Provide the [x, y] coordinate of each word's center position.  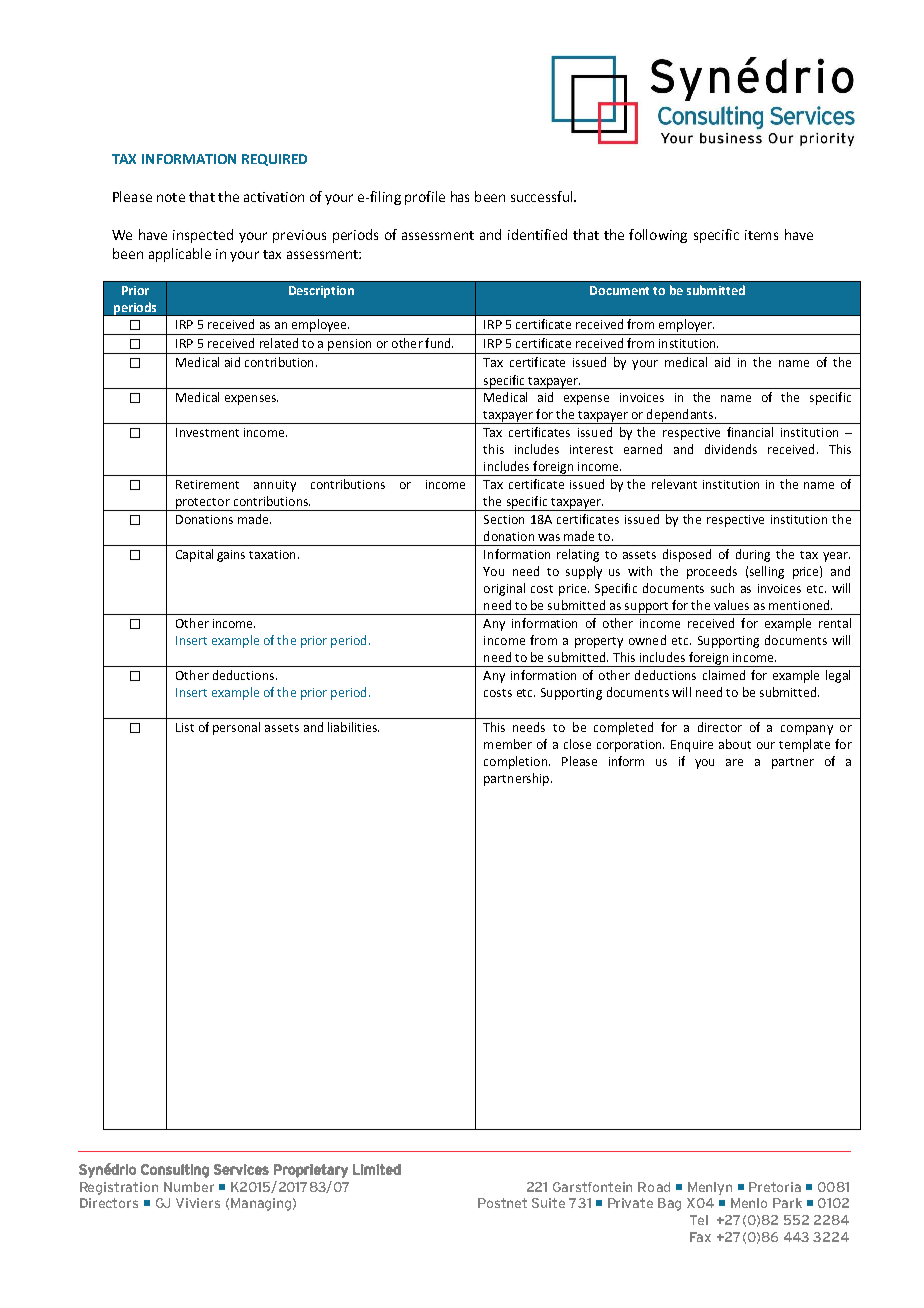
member [508, 744]
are [734, 762]
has [460, 196]
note [171, 197]
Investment [207, 432]
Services [241, 1169]
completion [517, 762]
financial [750, 432]
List [185, 727]
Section [504, 519]
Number [189, 1187]
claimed [724, 675]
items [761, 235]
